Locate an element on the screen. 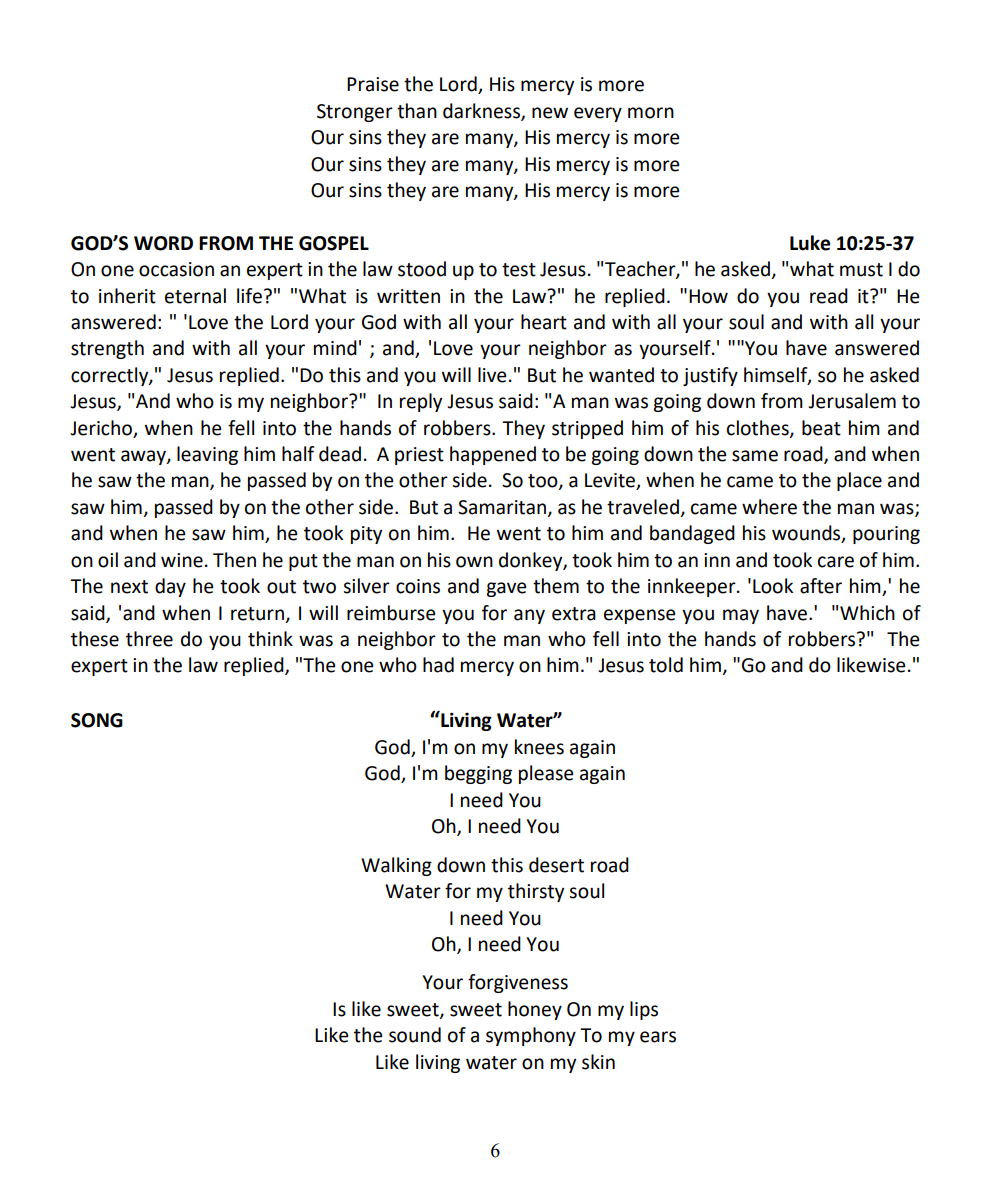  morn is located at coordinates (651, 113).
